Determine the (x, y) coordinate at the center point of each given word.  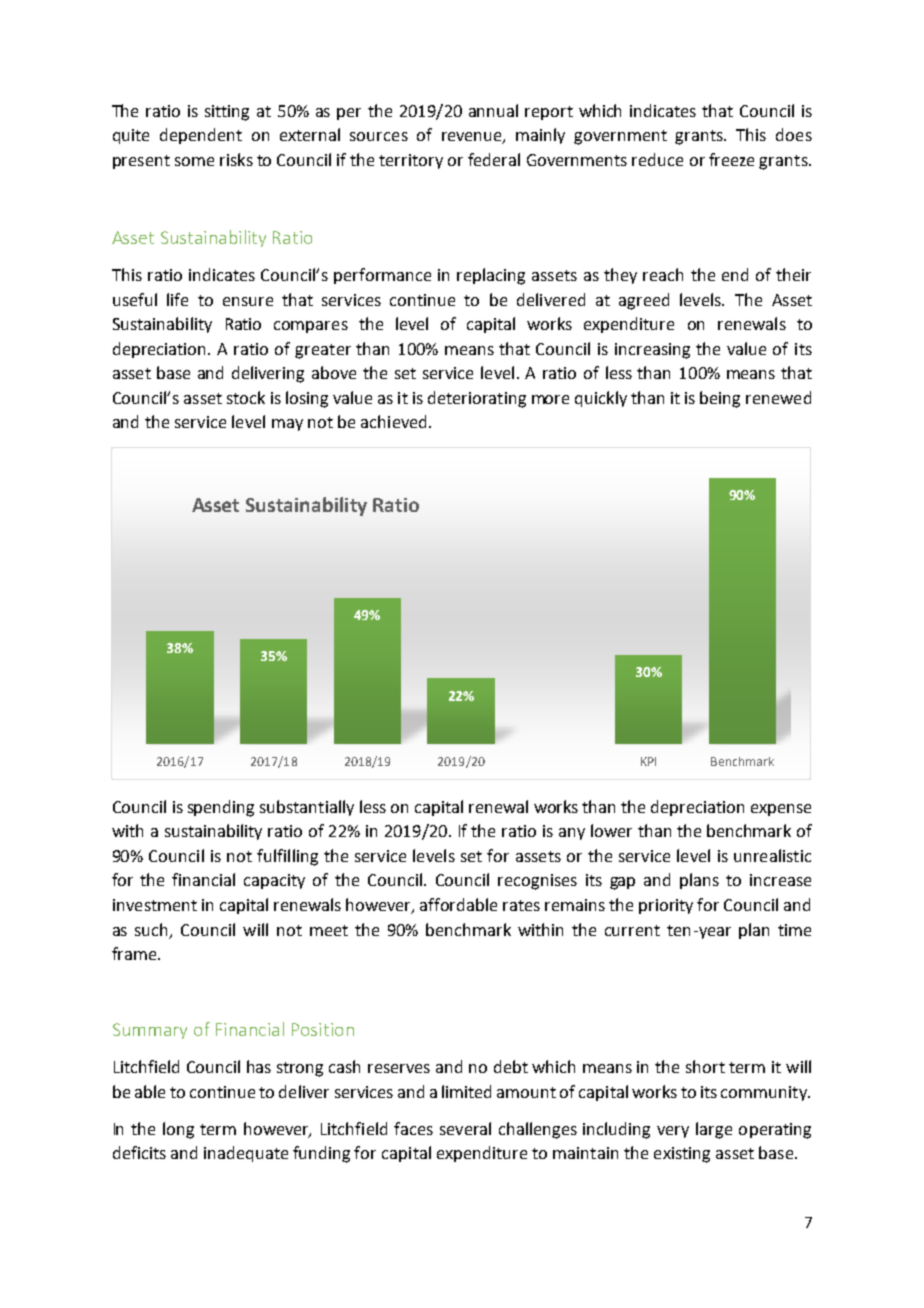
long (178, 1130)
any (572, 834)
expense (781, 810)
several (465, 1128)
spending (221, 808)
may (287, 425)
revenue (473, 138)
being (720, 399)
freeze (731, 159)
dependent (201, 136)
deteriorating (477, 399)
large (714, 1130)
